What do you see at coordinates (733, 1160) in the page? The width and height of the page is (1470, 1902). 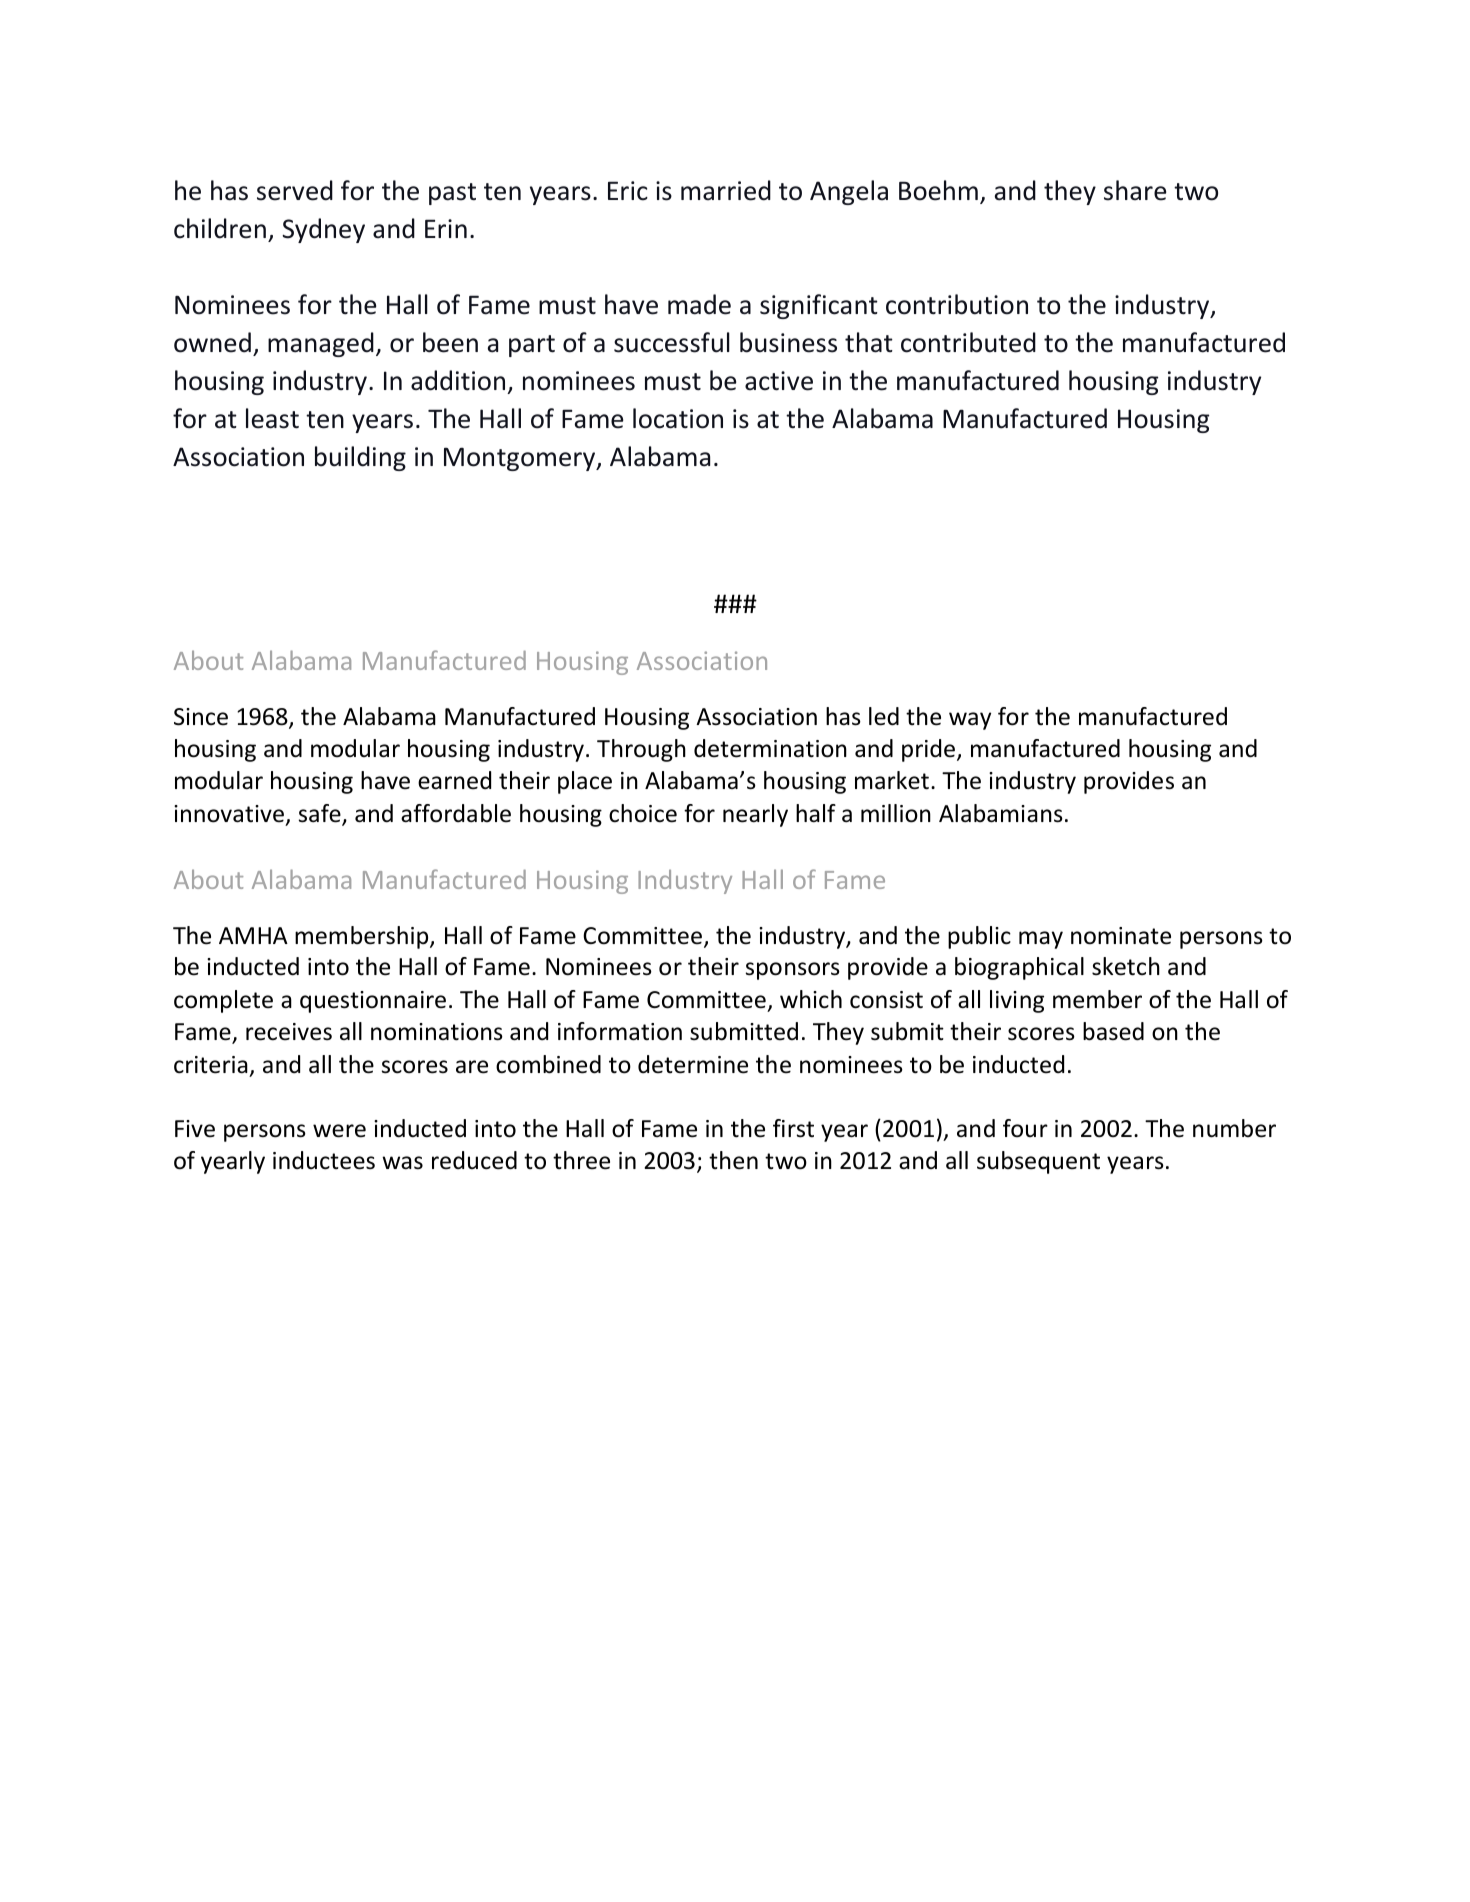 I see `then` at bounding box center [733, 1160].
